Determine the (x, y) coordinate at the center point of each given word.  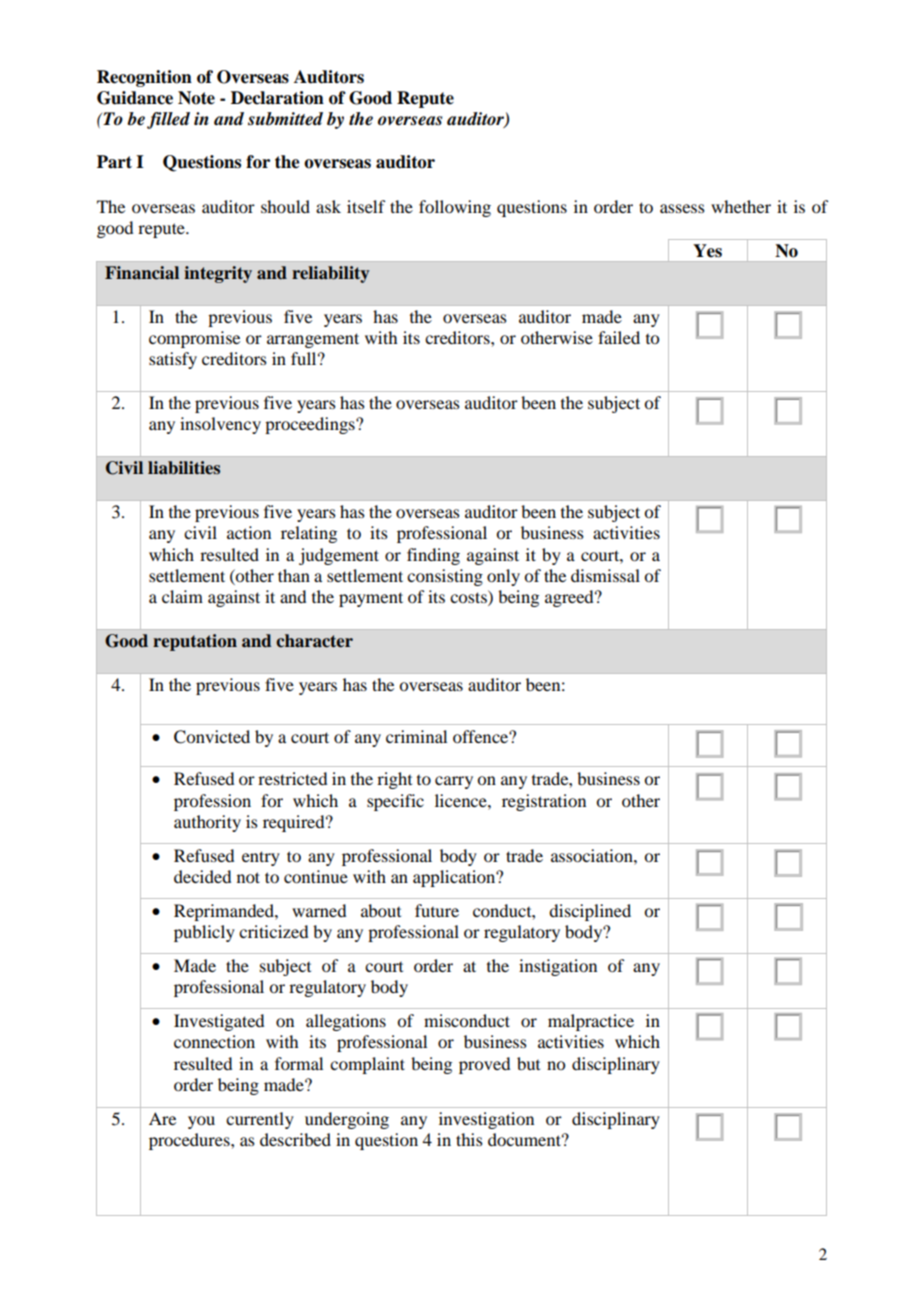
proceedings (311, 425)
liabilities (184, 468)
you (201, 1122)
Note (196, 98)
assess (682, 208)
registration (544, 802)
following (455, 208)
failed (619, 337)
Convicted (212, 737)
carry (454, 782)
